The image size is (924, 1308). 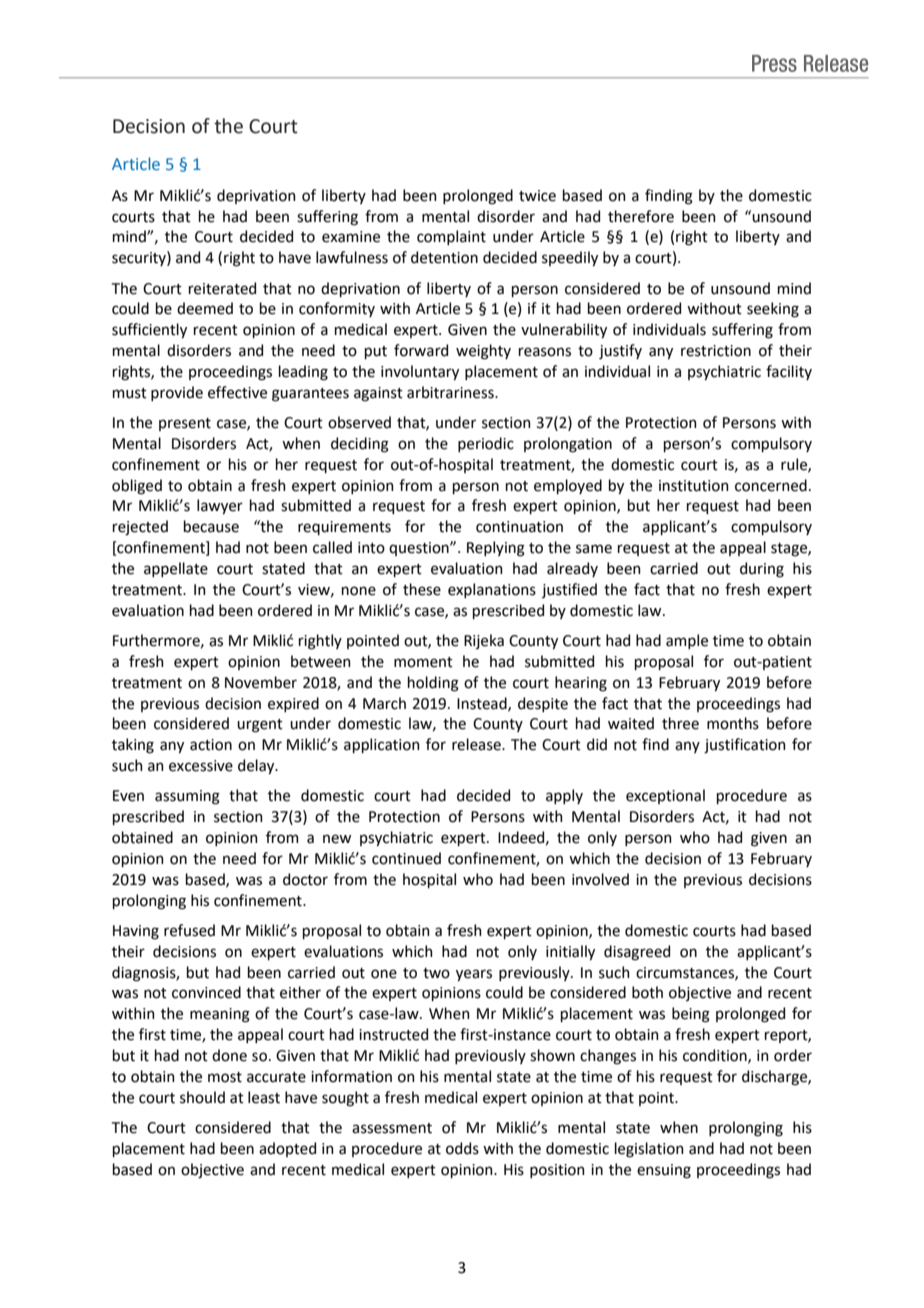 What do you see at coordinates (185, 424) in the screenshot?
I see `present` at bounding box center [185, 424].
